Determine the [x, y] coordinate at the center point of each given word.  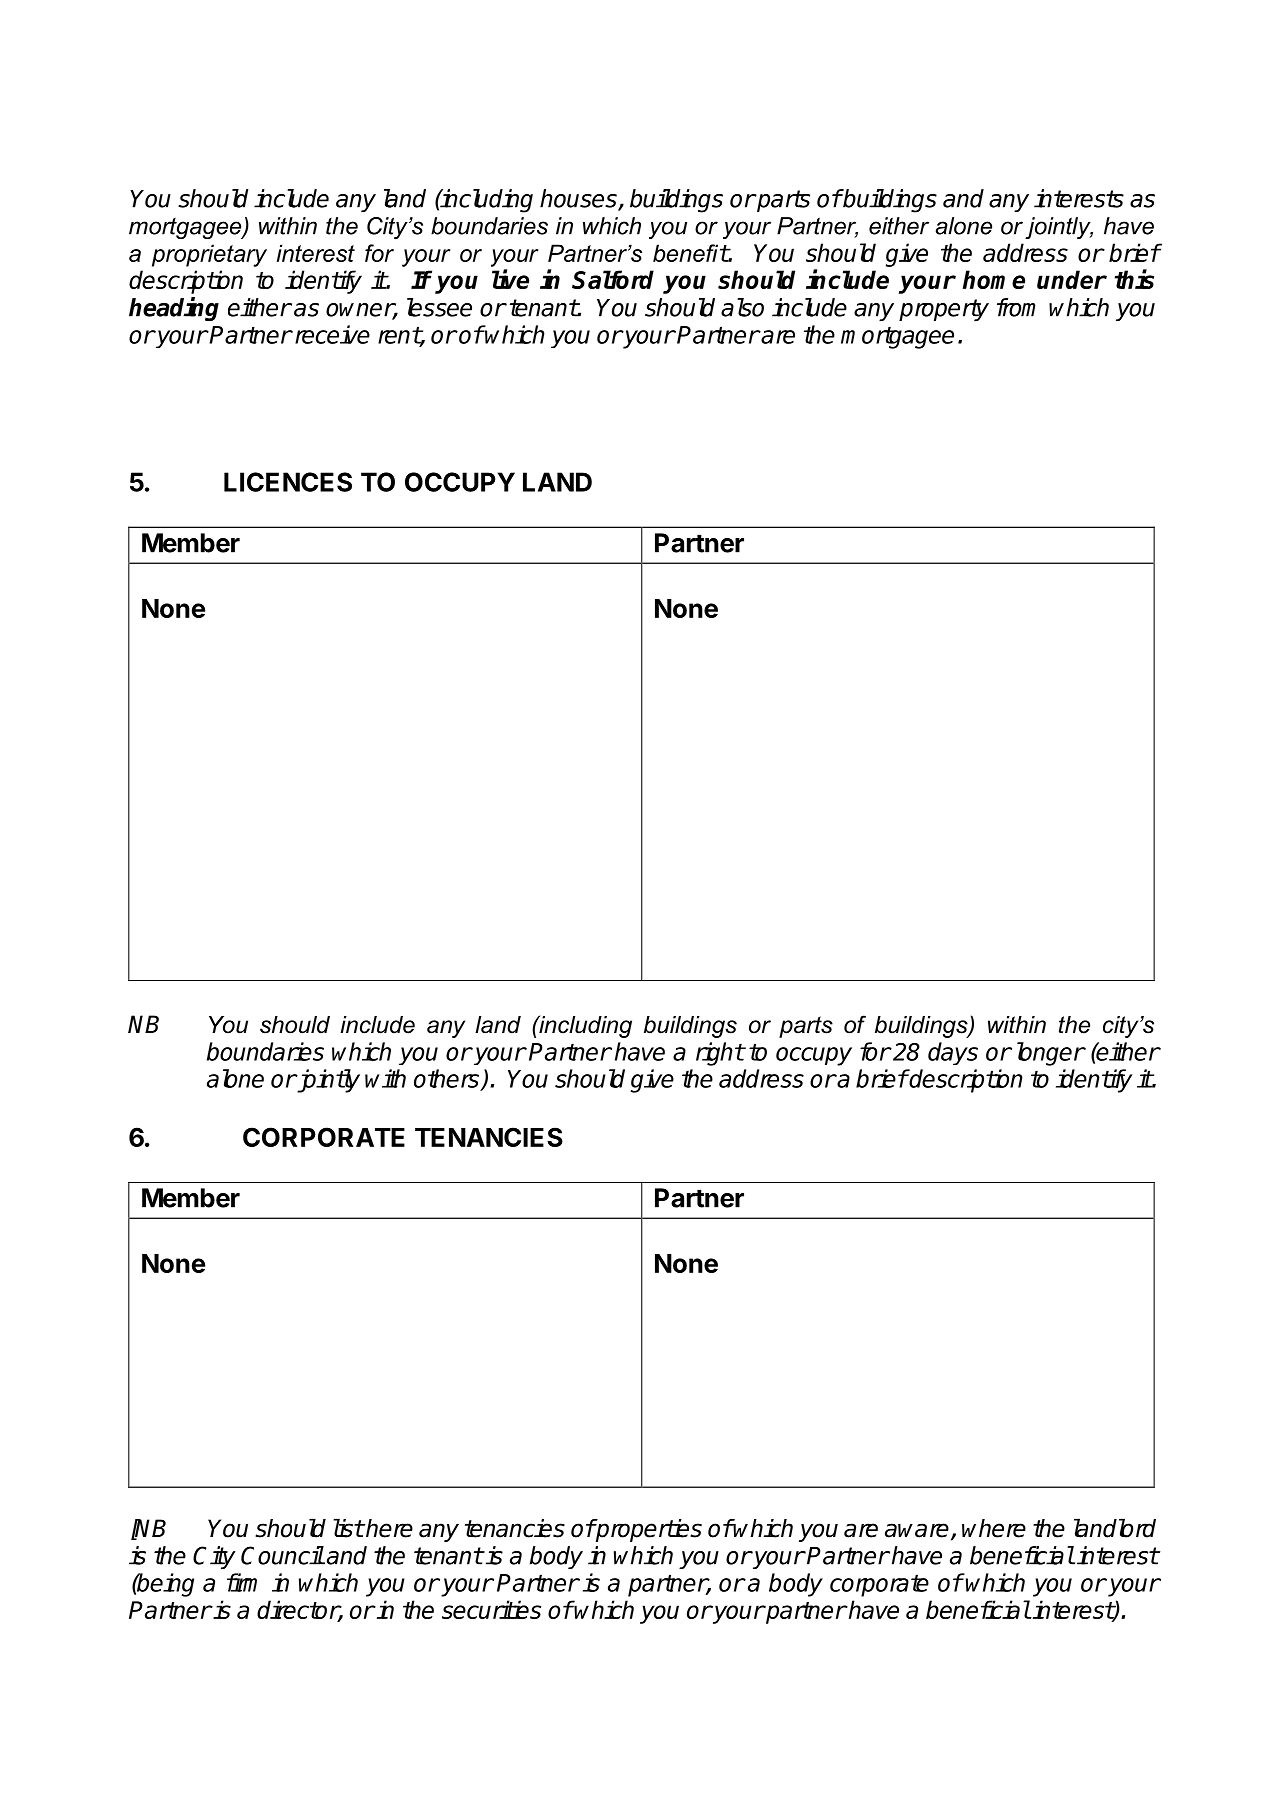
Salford [613, 279]
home [994, 279]
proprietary [209, 255]
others [448, 1079]
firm [242, 1582]
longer [1051, 1054]
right [720, 1054]
